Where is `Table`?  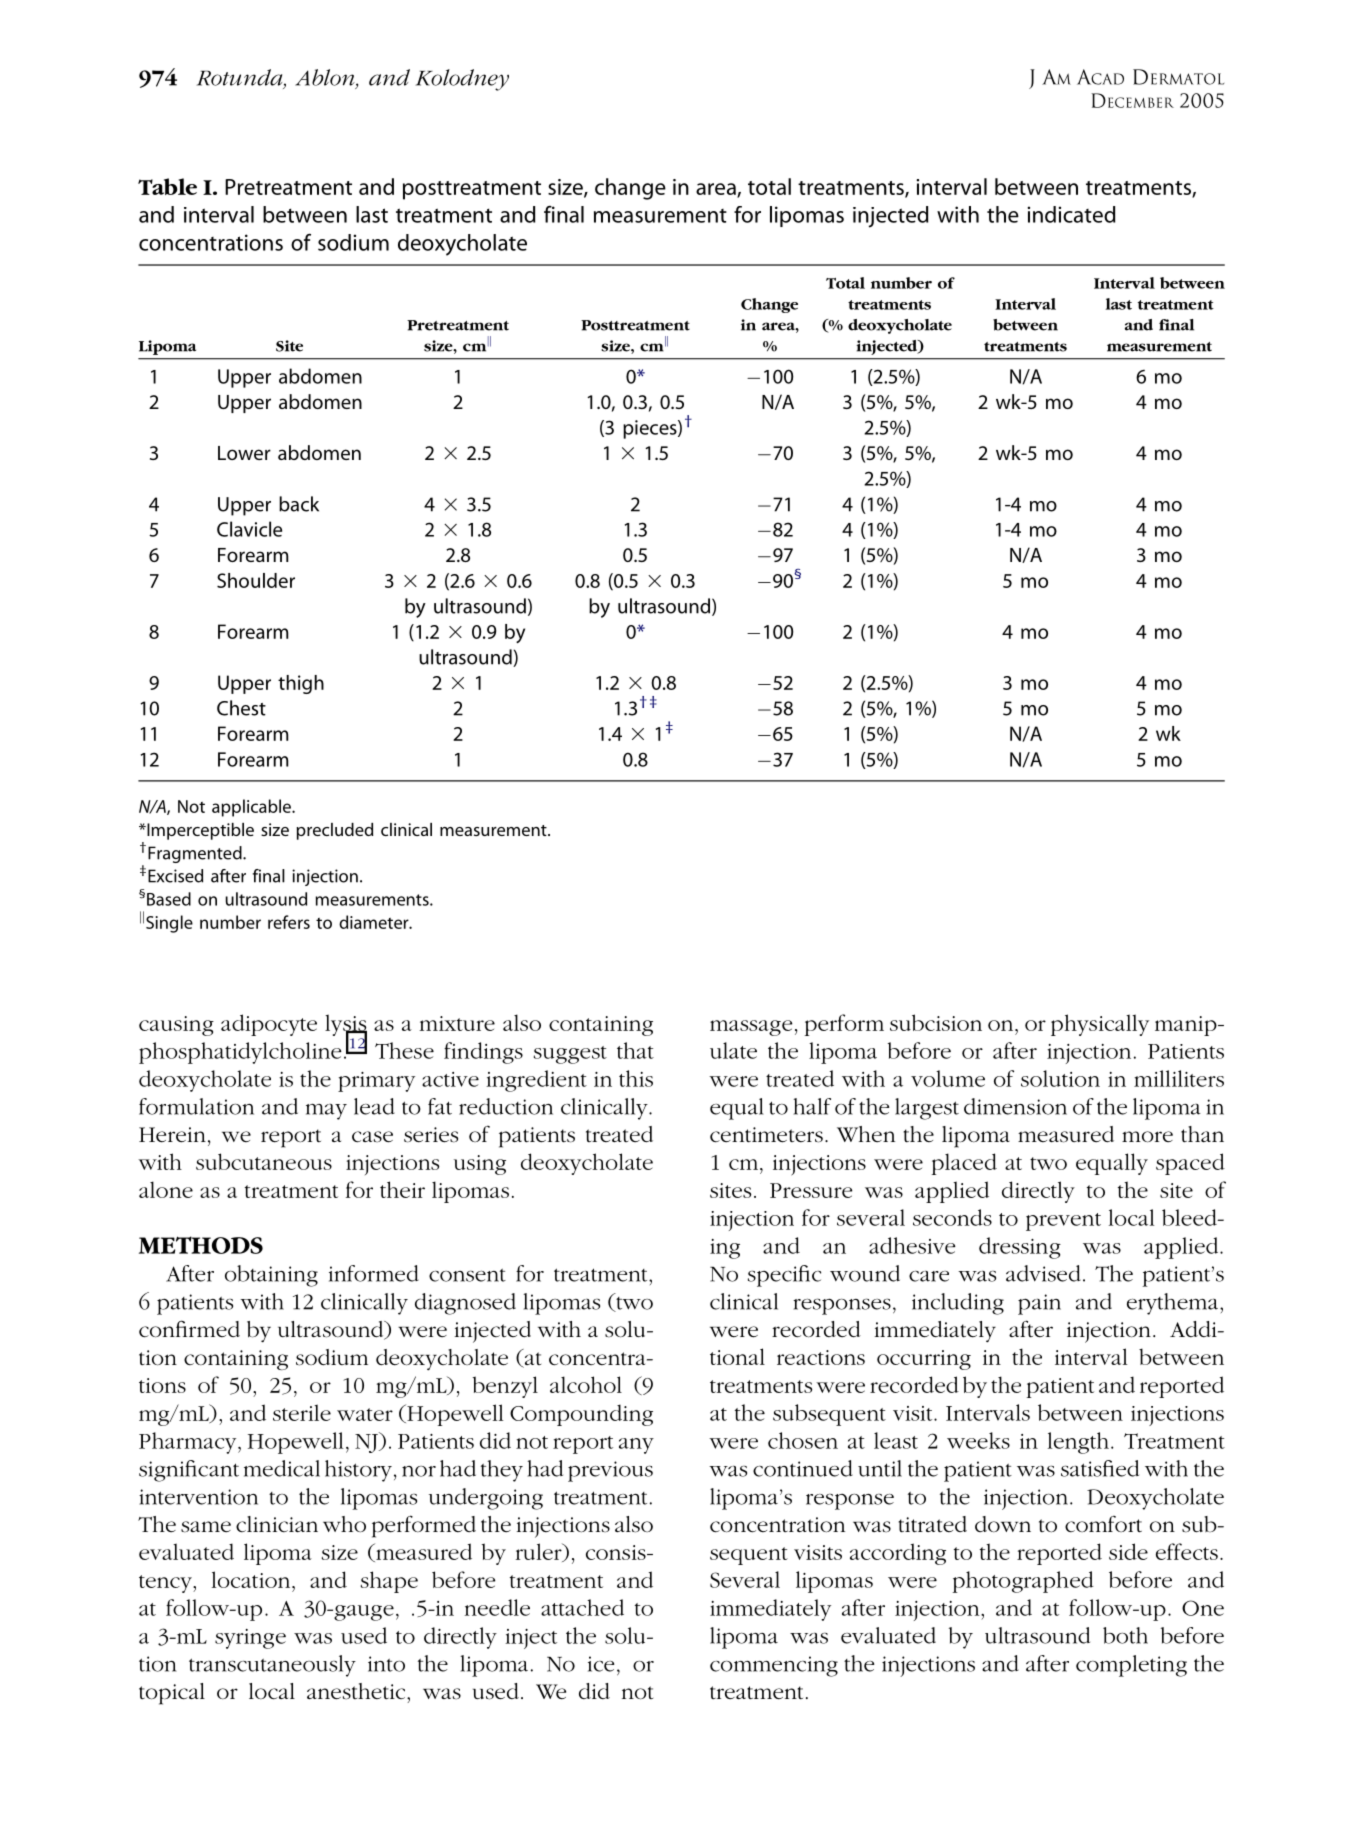 Table is located at coordinates (167, 186).
